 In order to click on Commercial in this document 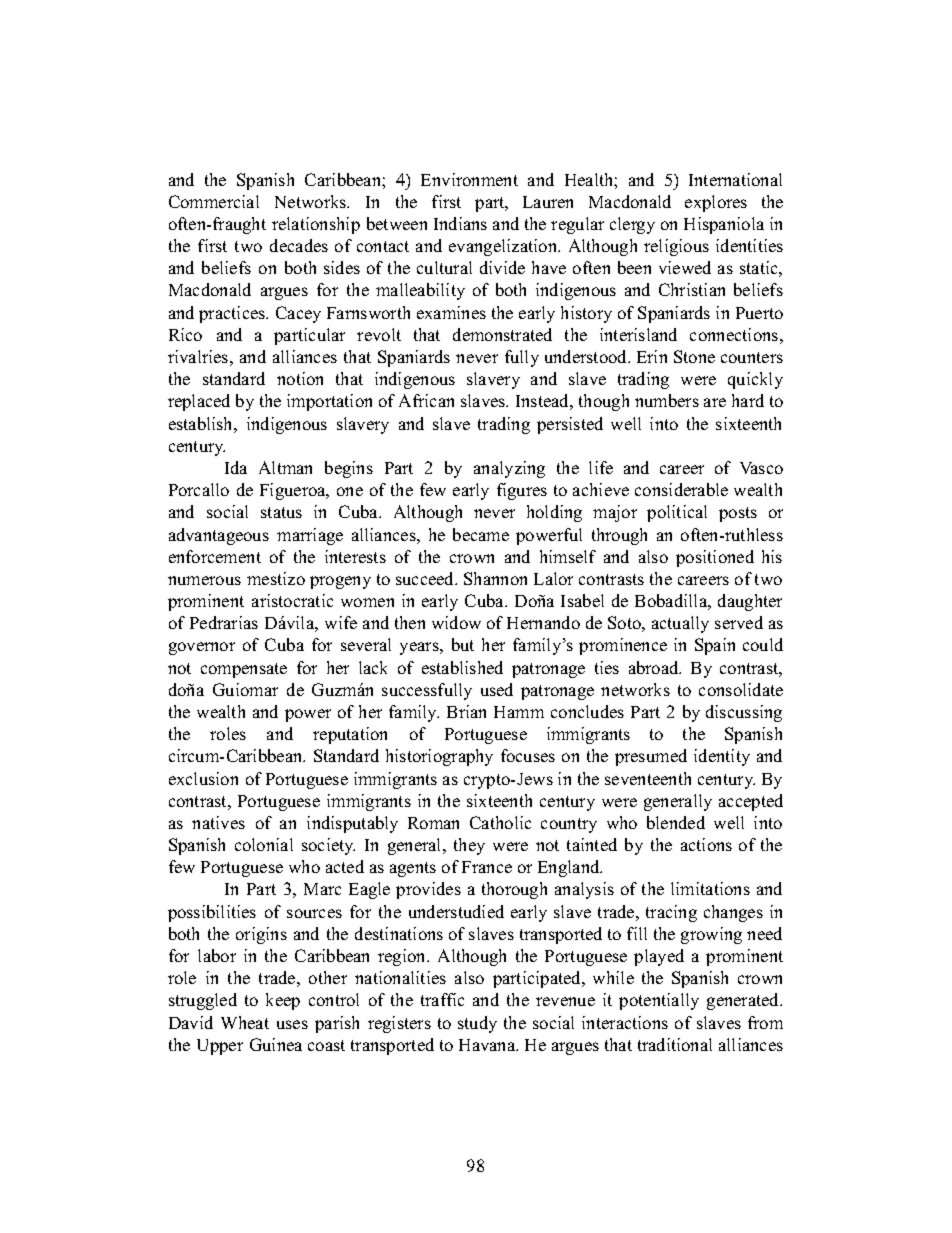, I will do `click(214, 201)`.
